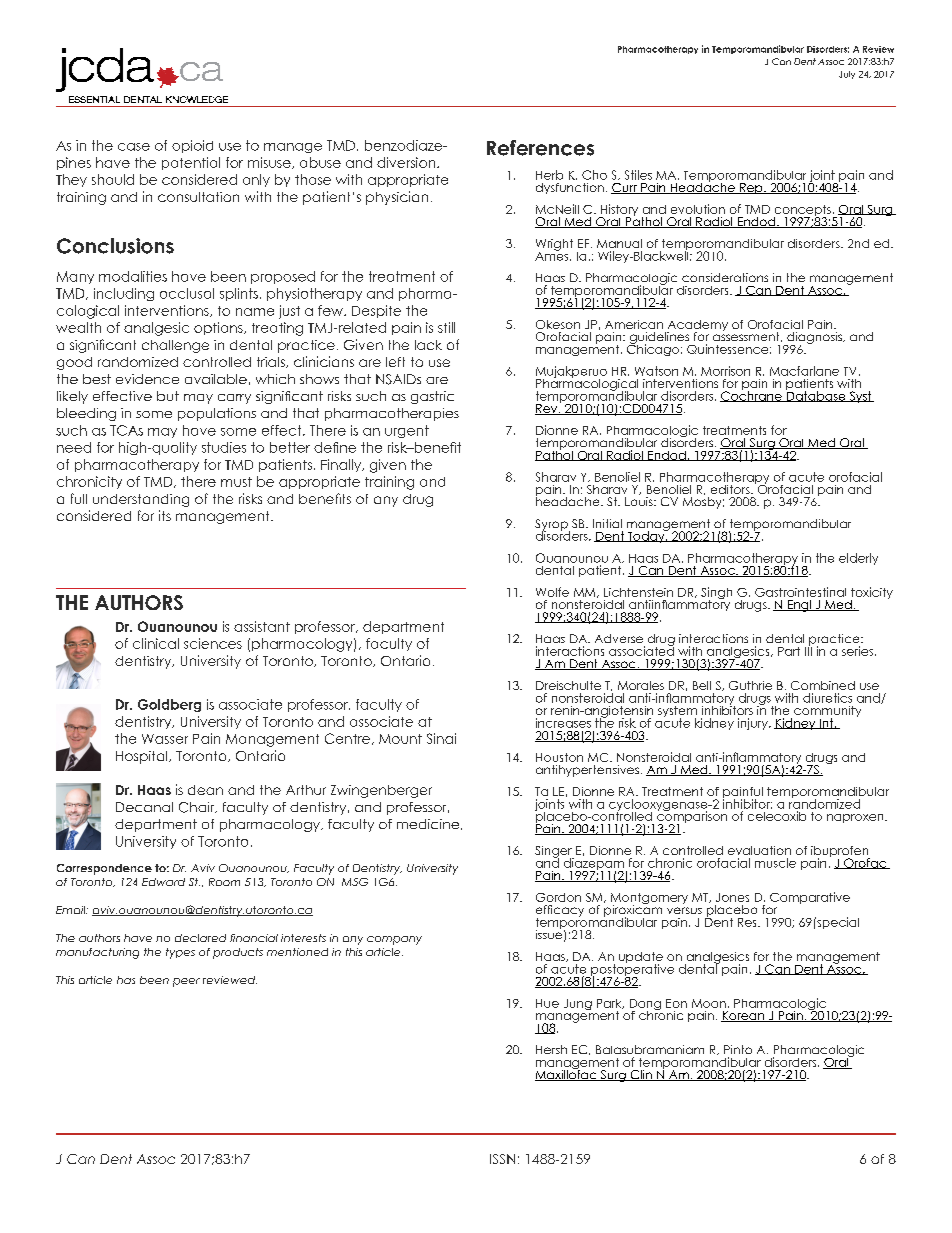  Describe the element at coordinates (186, 982) in the screenshot. I see `peer` at that location.
